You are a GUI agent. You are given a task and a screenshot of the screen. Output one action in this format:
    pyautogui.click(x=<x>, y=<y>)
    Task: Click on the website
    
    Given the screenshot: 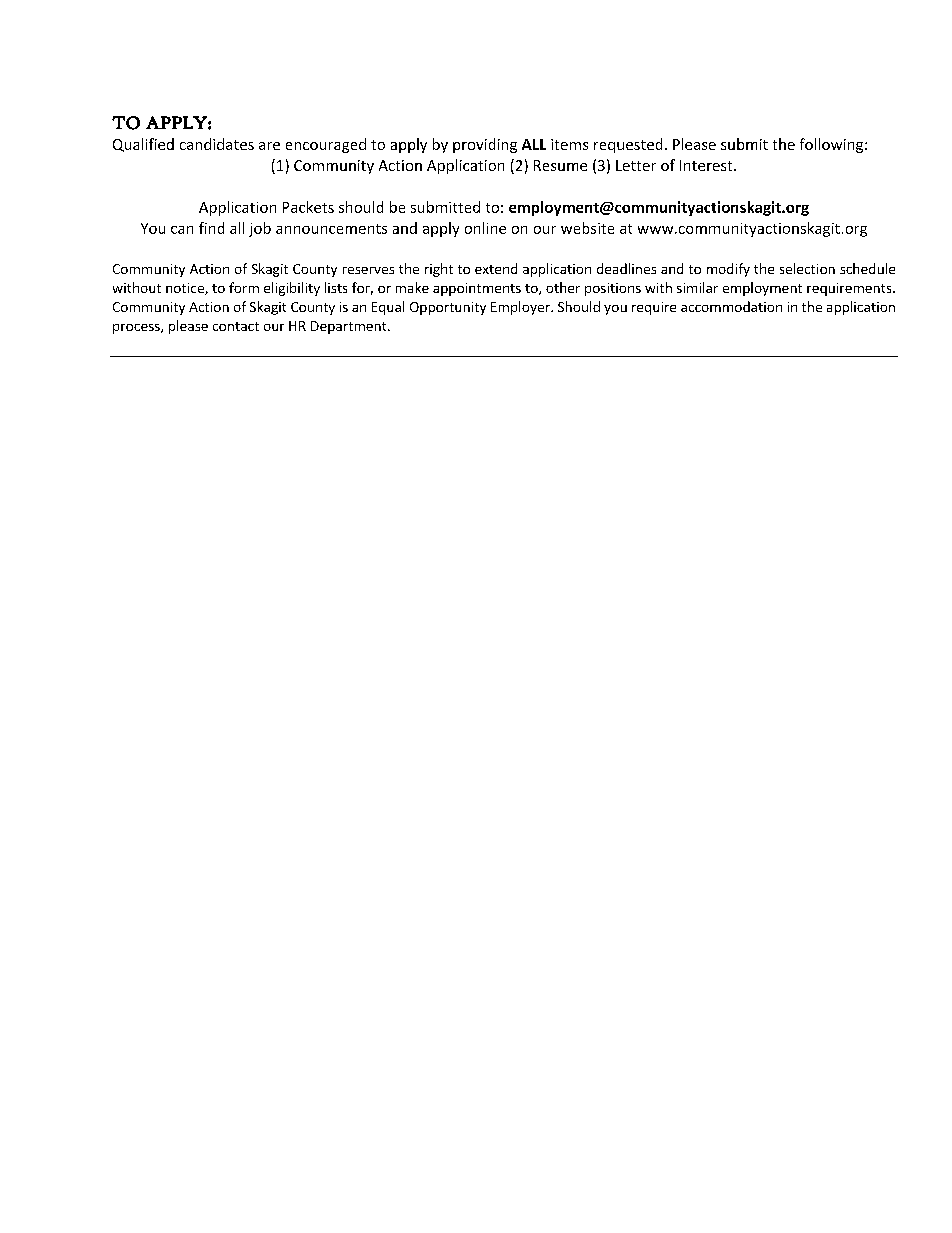 What is the action you would take?
    pyautogui.click(x=587, y=228)
